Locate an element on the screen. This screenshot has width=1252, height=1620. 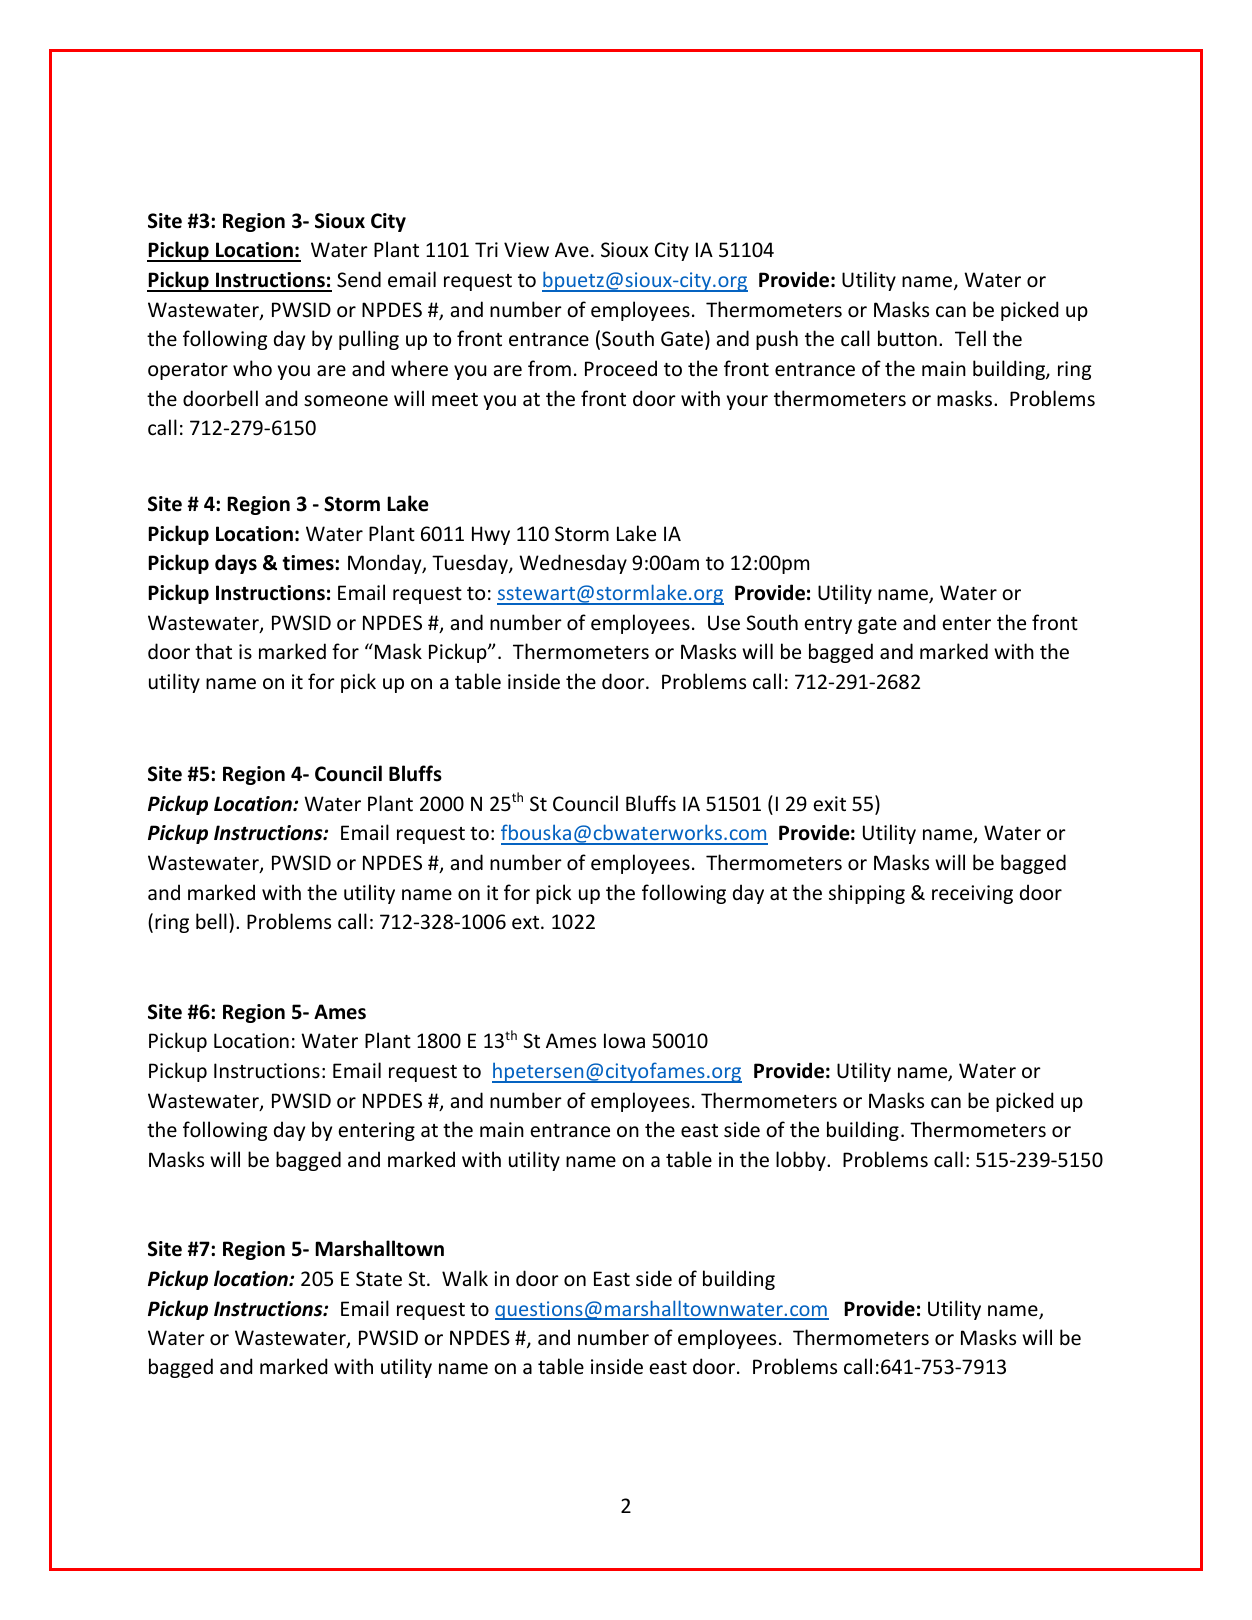
times is located at coordinates (309, 563).
